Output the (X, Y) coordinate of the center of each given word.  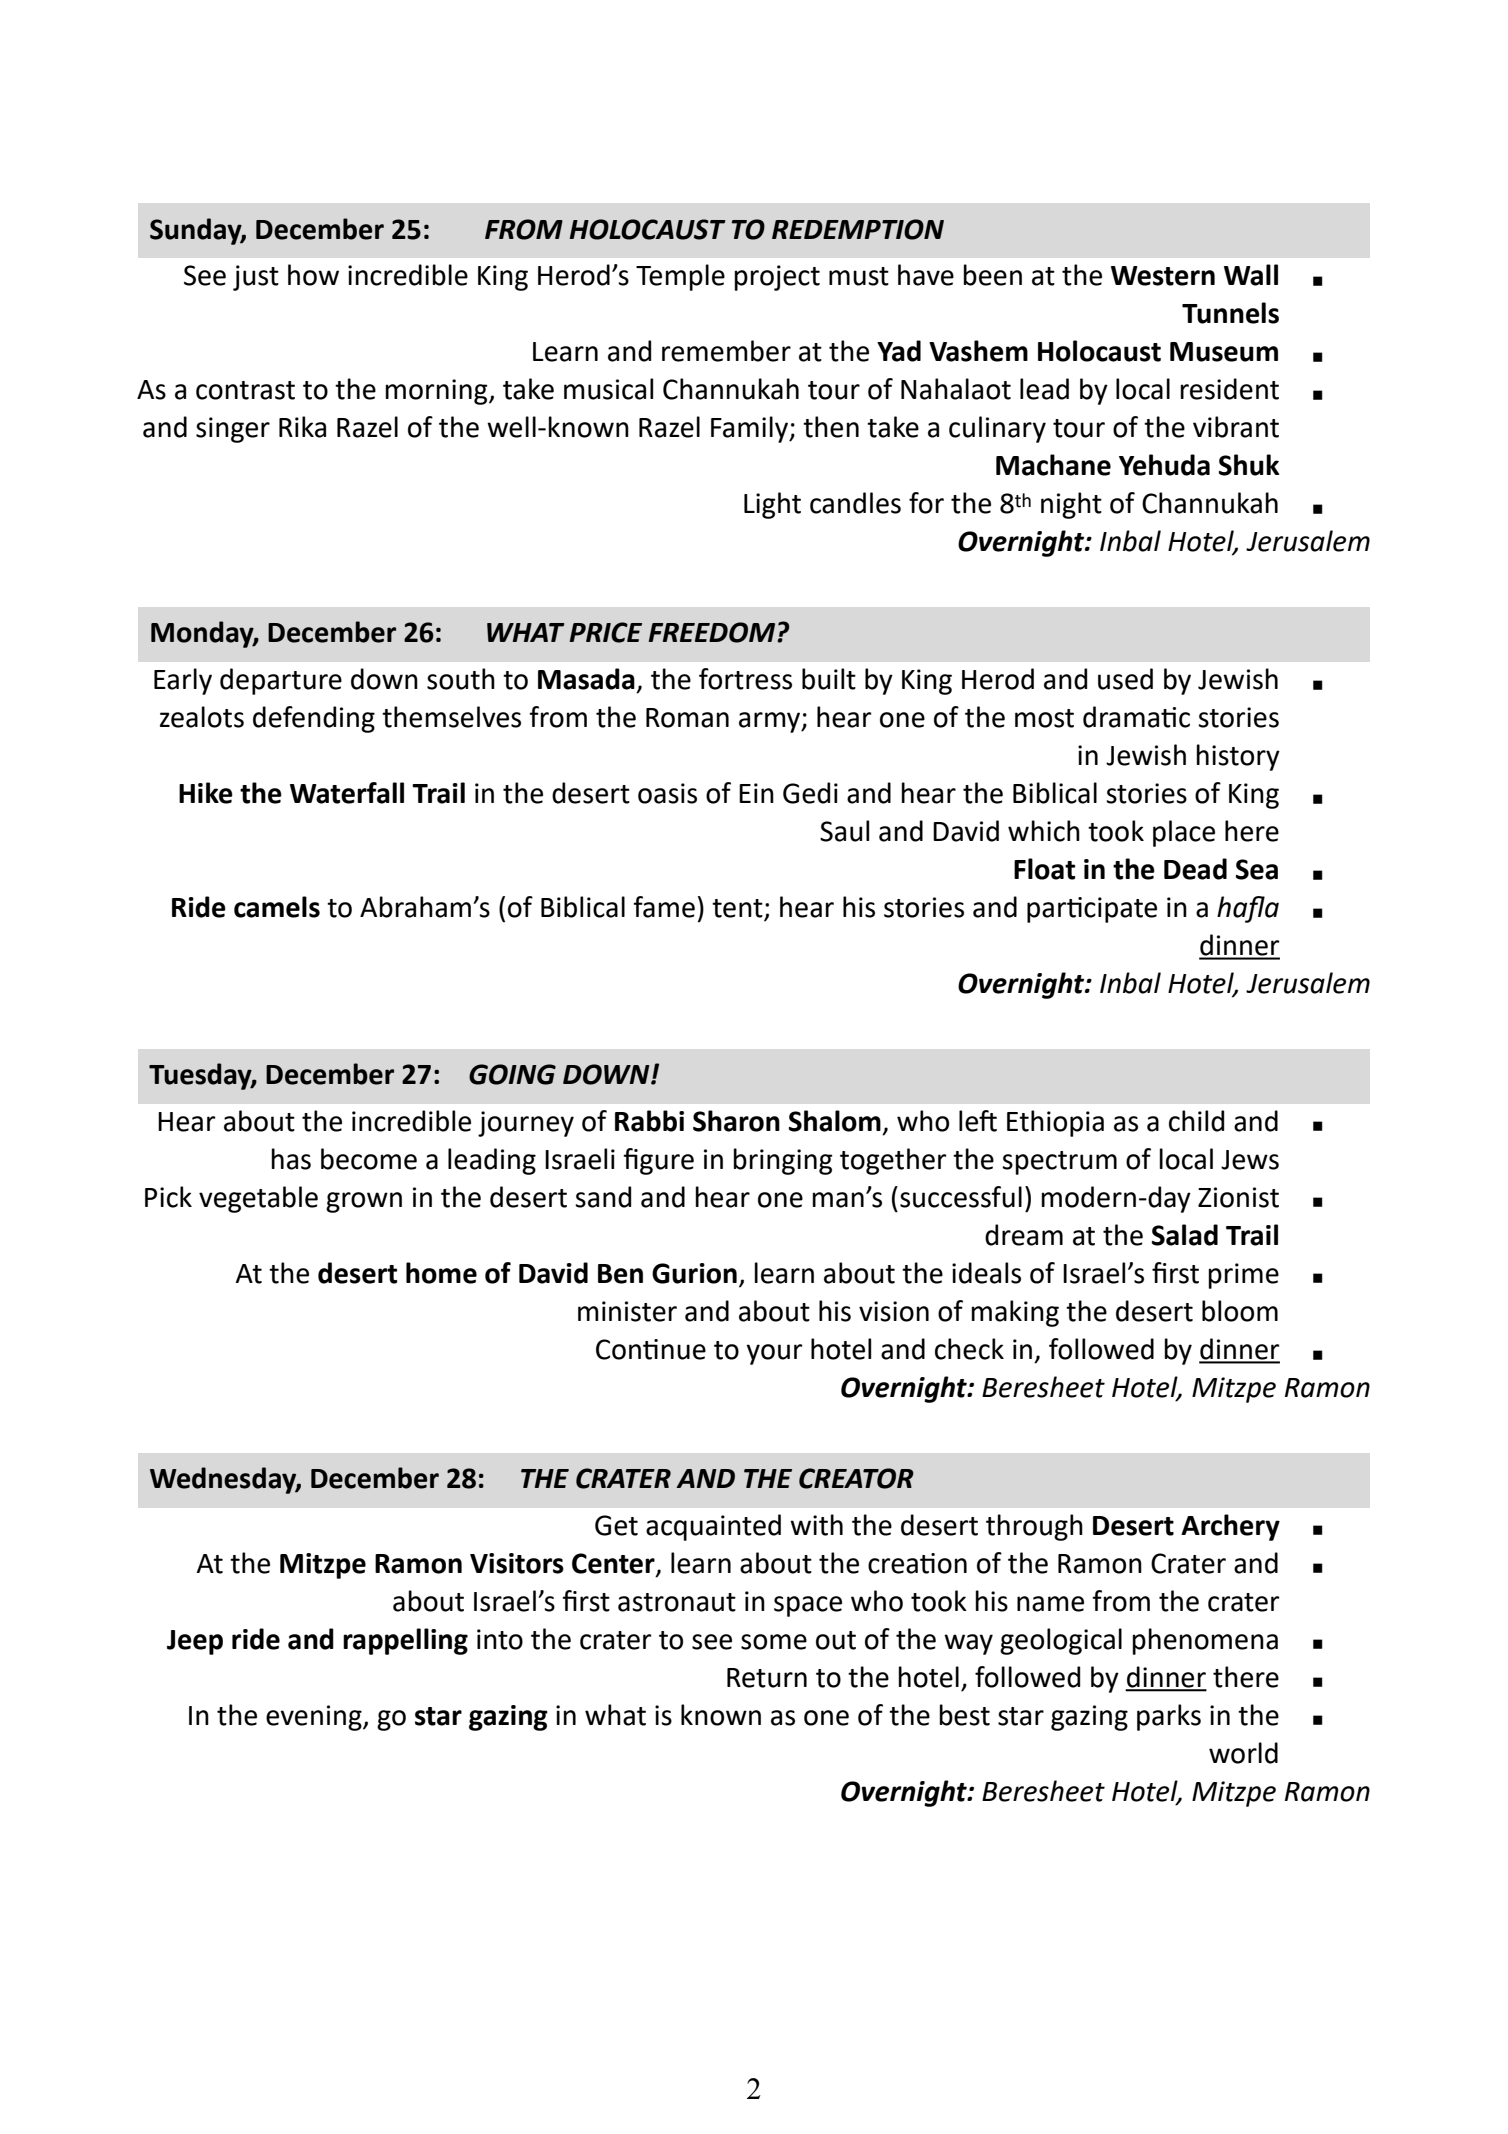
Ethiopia (1055, 1123)
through (1034, 1527)
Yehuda (1164, 465)
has (291, 1159)
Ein (756, 793)
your (774, 1354)
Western (1163, 276)
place (1184, 833)
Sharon (736, 1121)
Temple (680, 277)
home (441, 1273)
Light (772, 505)
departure (281, 681)
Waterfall (347, 793)
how (313, 275)
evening (315, 1718)
